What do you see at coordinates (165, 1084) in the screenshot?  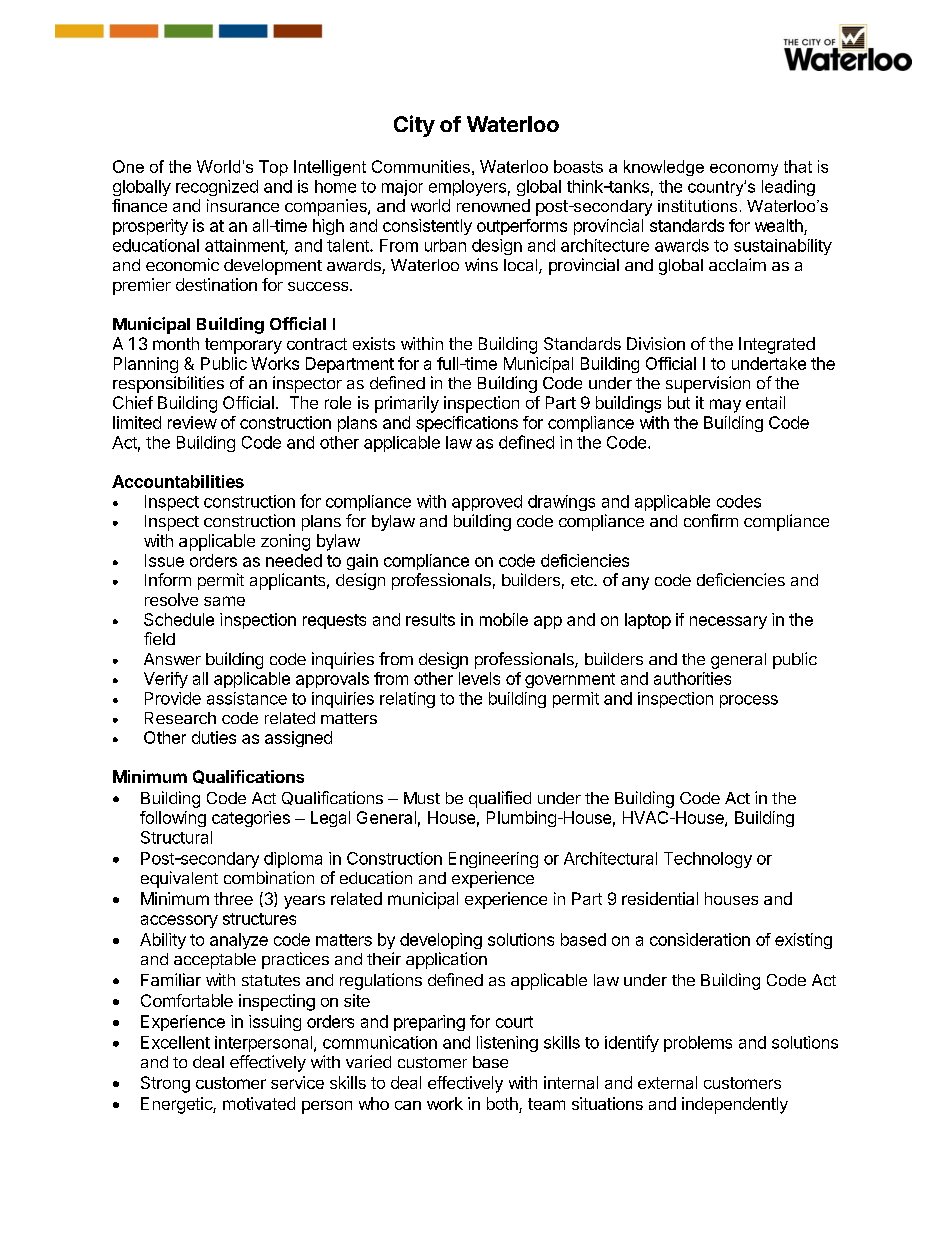 I see `Strong` at bounding box center [165, 1084].
